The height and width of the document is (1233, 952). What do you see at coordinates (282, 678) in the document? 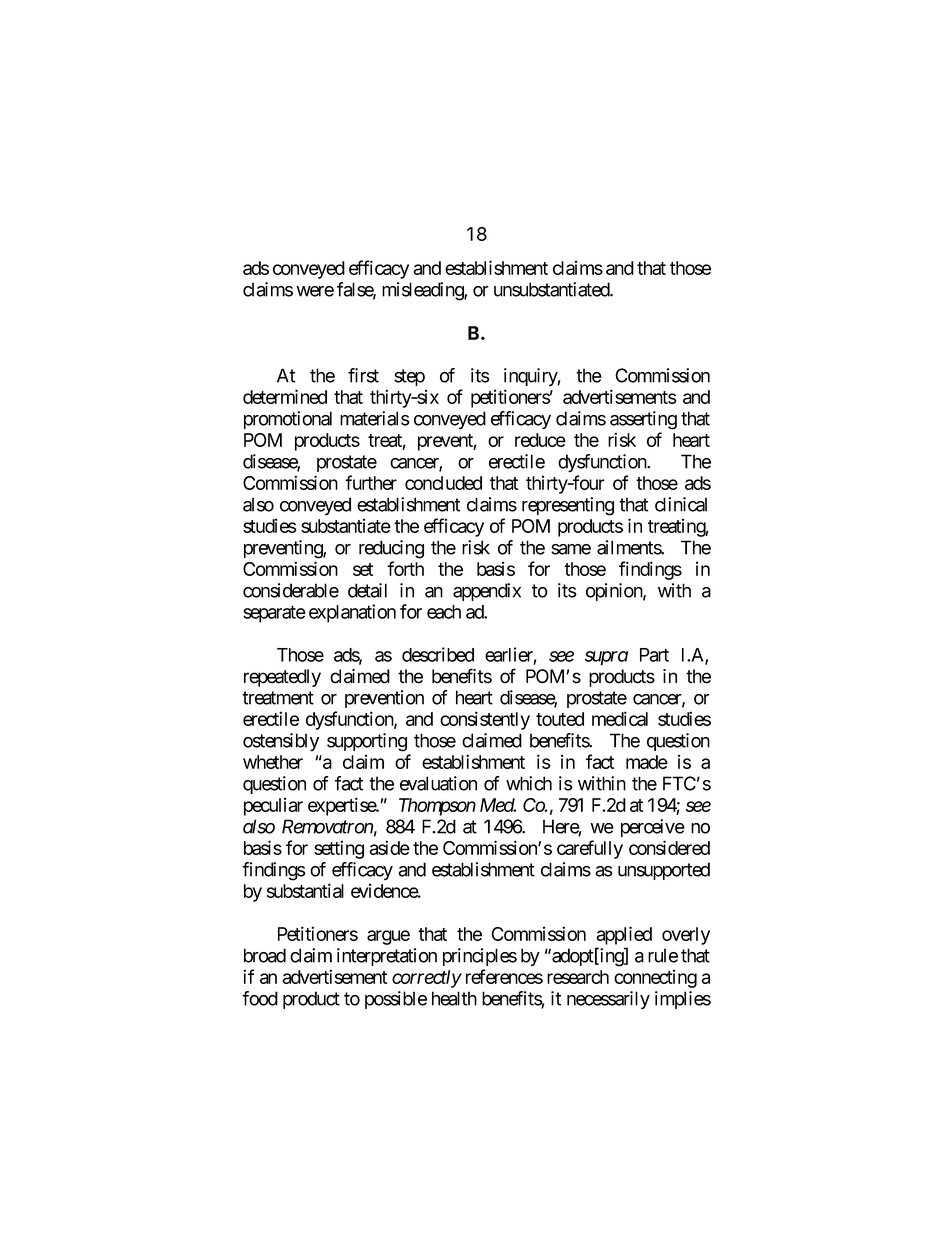
I see `repeatedly` at bounding box center [282, 678].
